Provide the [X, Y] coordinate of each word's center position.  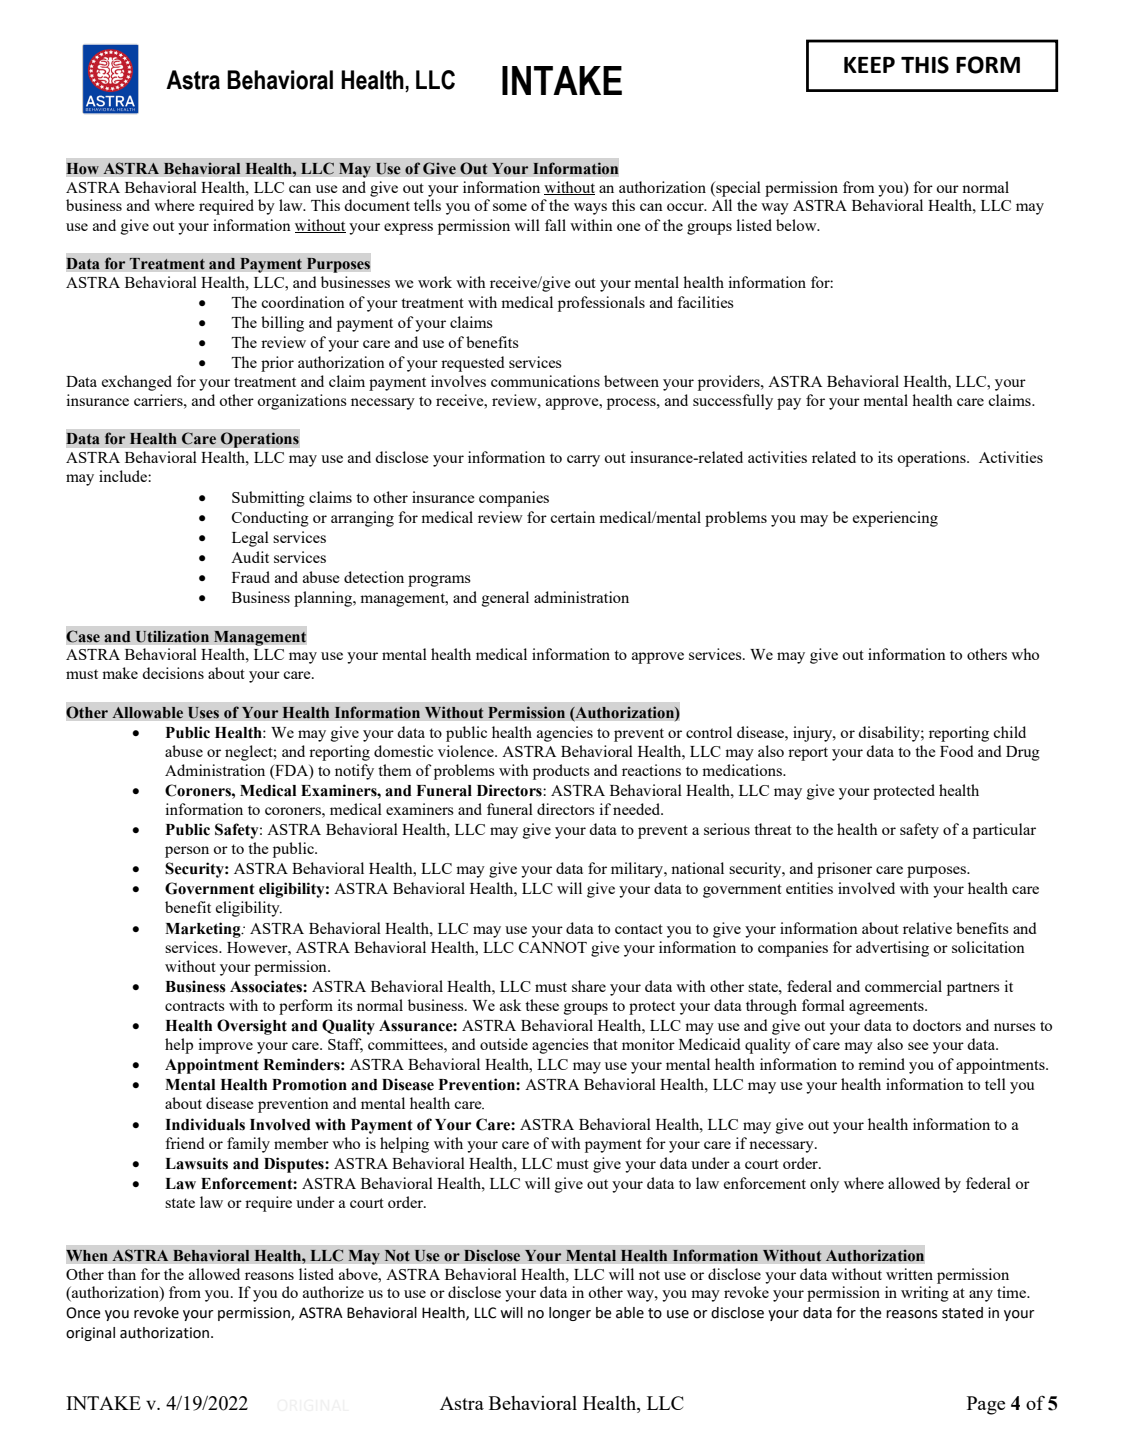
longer [570, 1314]
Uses [203, 713]
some [510, 207]
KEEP [869, 65]
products [561, 772]
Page [986, 1405]
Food [956, 751]
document [377, 205]
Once [83, 1313]
